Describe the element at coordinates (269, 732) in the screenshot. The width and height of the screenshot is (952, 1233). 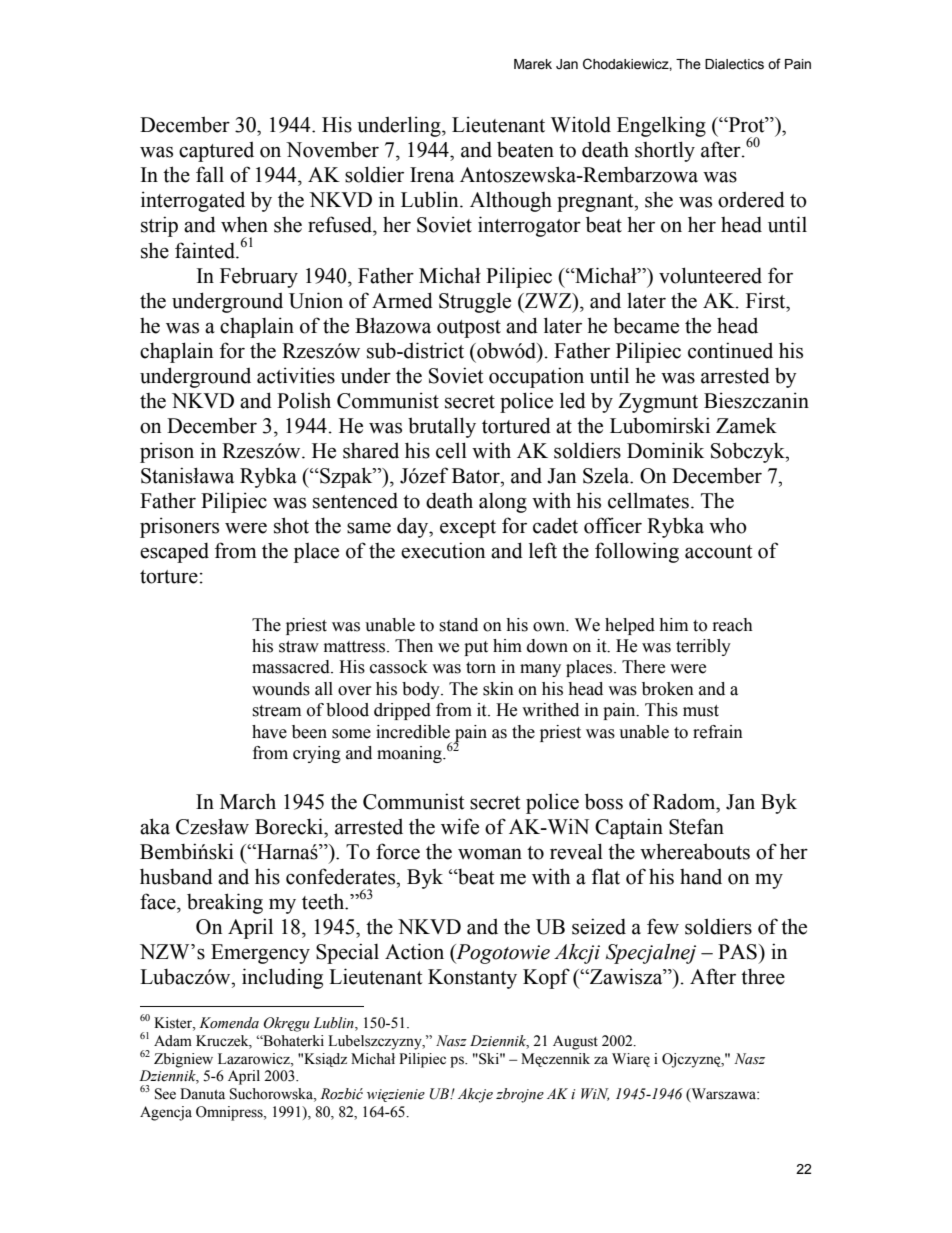
I see `have` at that location.
